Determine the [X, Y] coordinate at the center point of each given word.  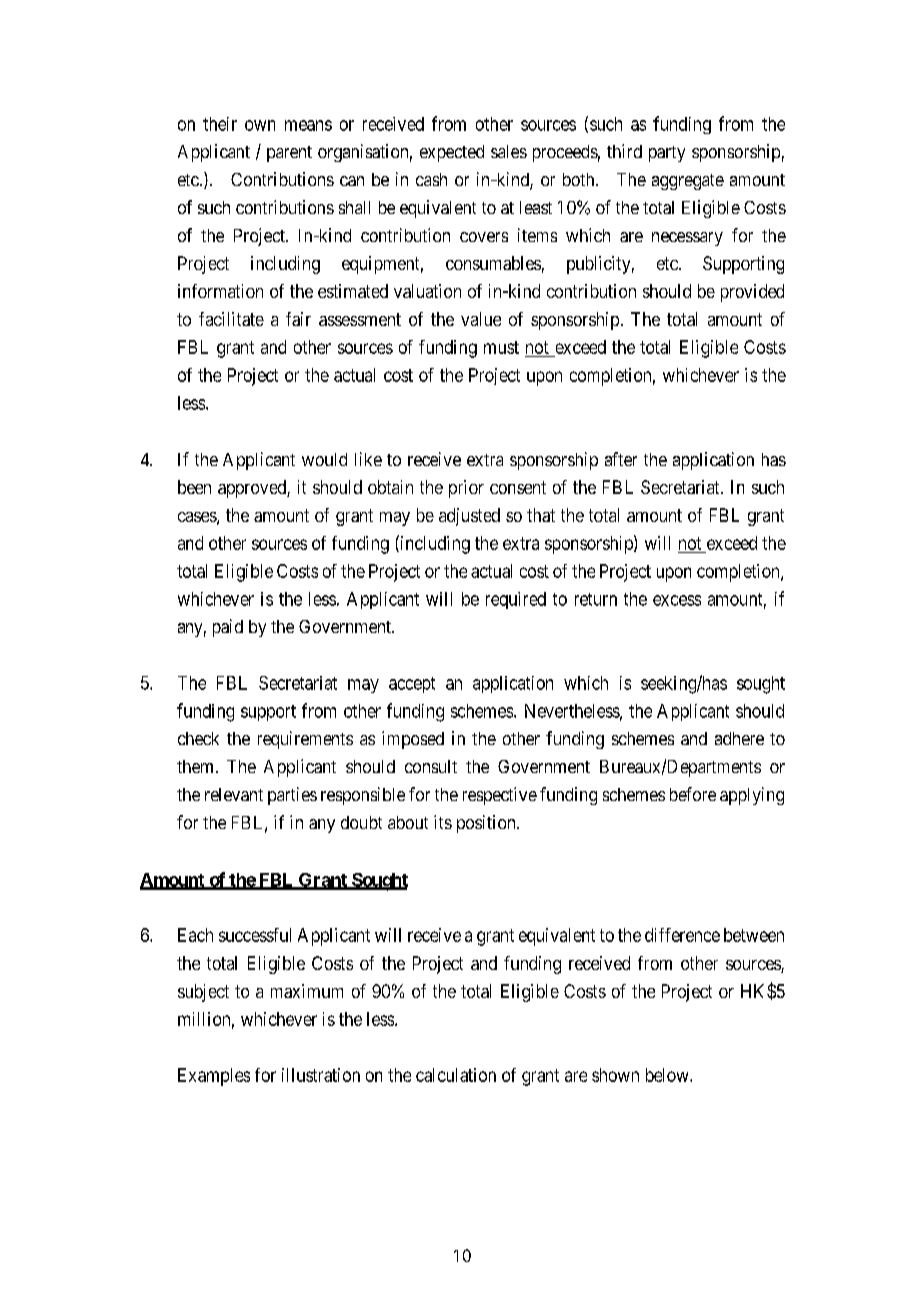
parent [289, 154]
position [487, 824]
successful [255, 935]
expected [452, 153]
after [621, 459]
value [481, 319]
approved [253, 489]
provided [752, 293]
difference [682, 935]
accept [412, 685]
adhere [739, 738]
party [667, 154]
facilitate [231, 319]
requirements [305, 740]
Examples [214, 1077]
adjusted [469, 517]
